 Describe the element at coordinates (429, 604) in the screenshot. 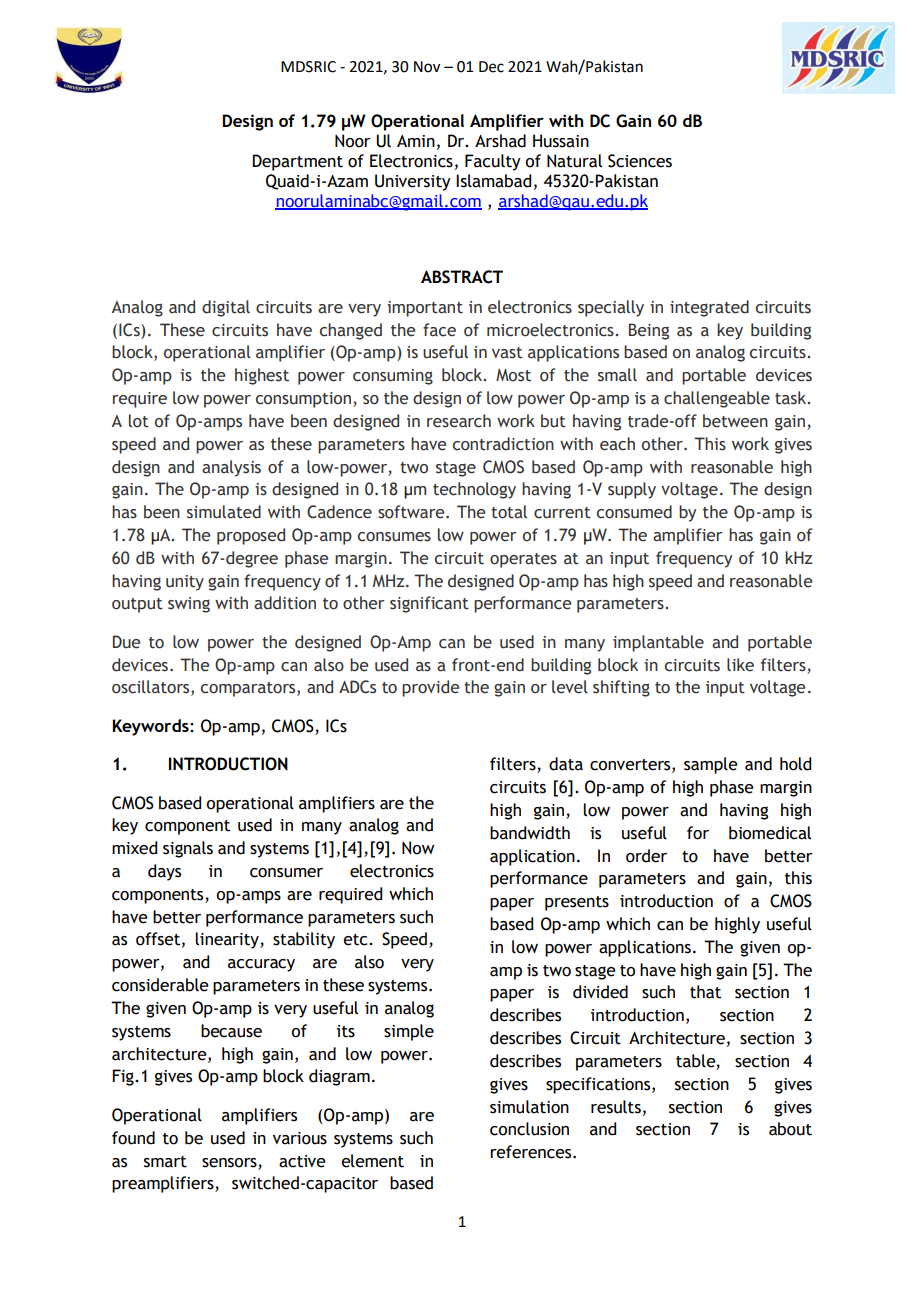

I see `significant` at that location.
